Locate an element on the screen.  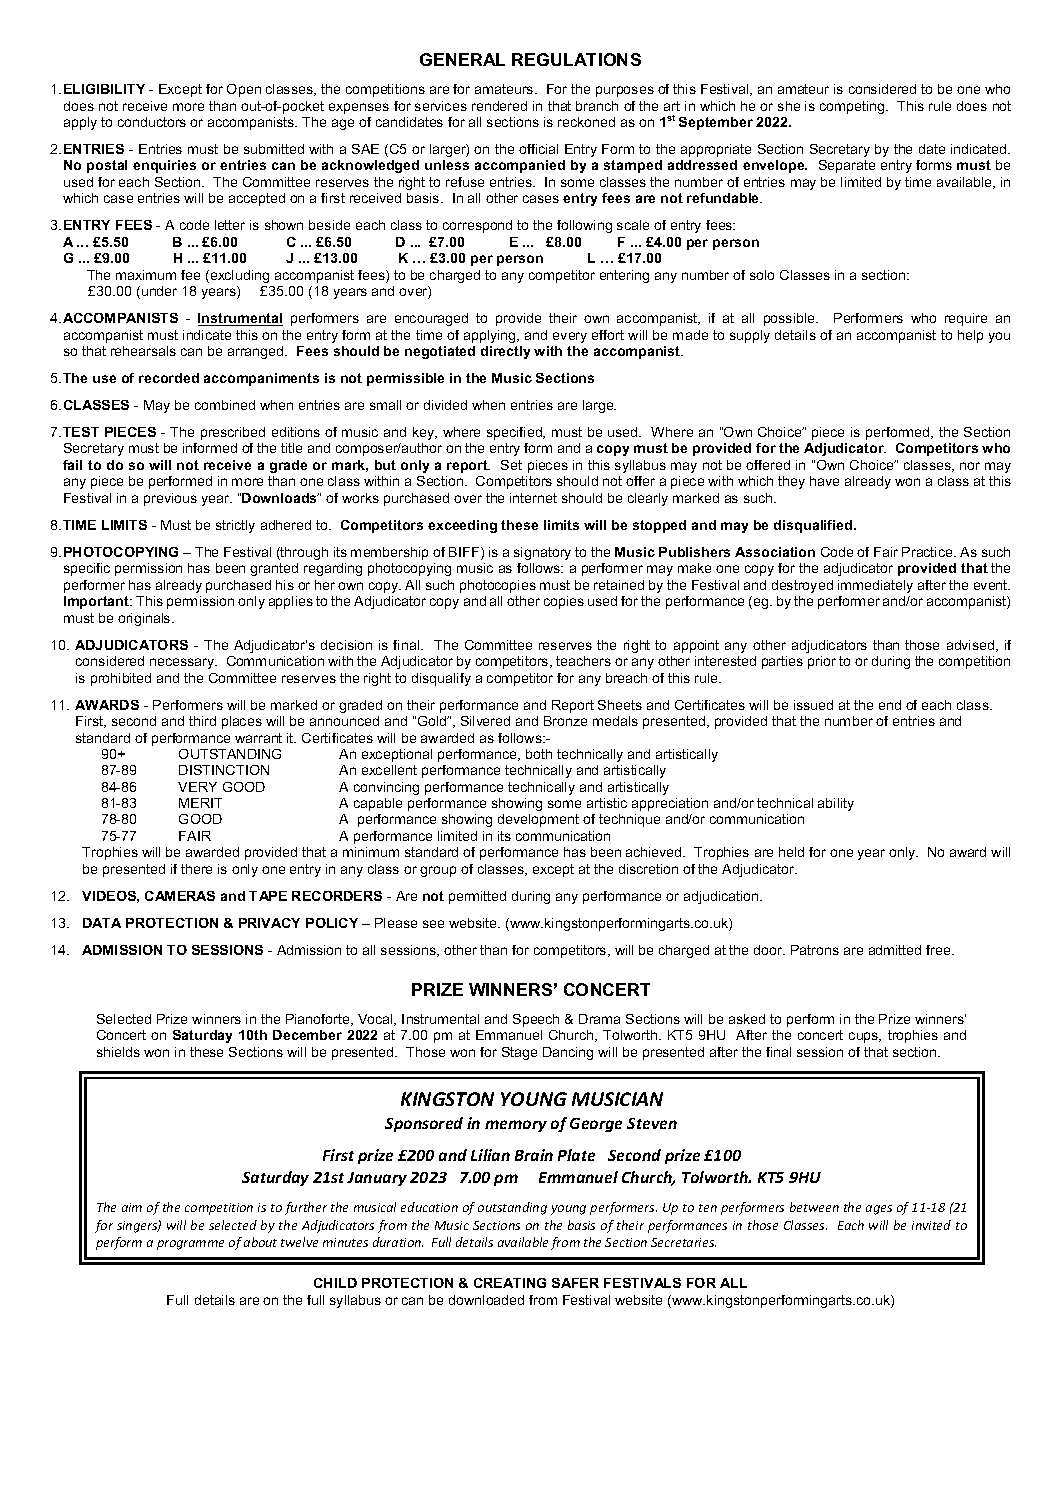
help is located at coordinates (970, 336).
